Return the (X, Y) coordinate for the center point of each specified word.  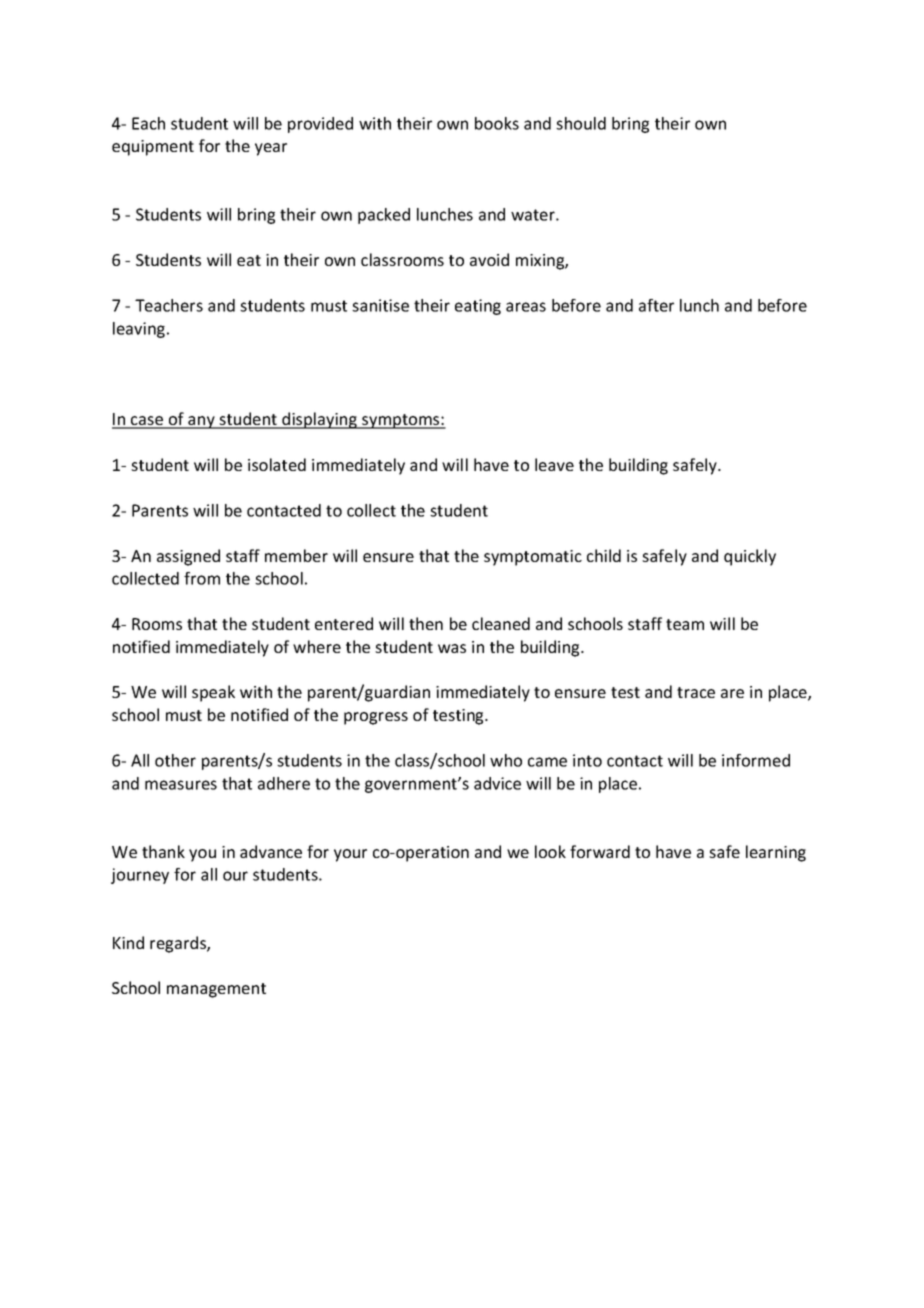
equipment (153, 148)
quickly (750, 557)
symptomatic (533, 558)
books (497, 123)
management (216, 990)
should (581, 123)
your (350, 855)
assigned (188, 557)
